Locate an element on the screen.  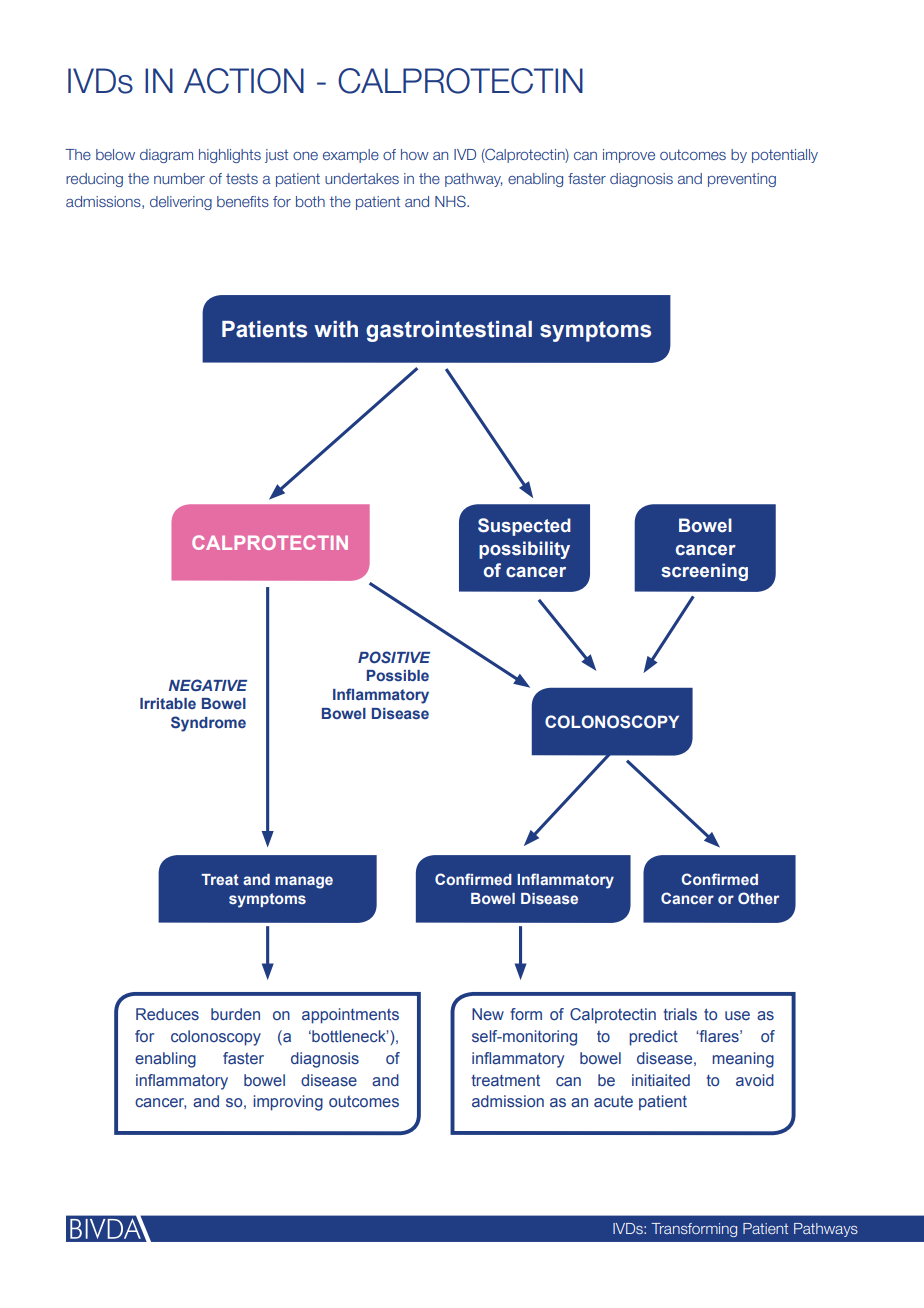
NEGATIVE is located at coordinates (208, 685).
